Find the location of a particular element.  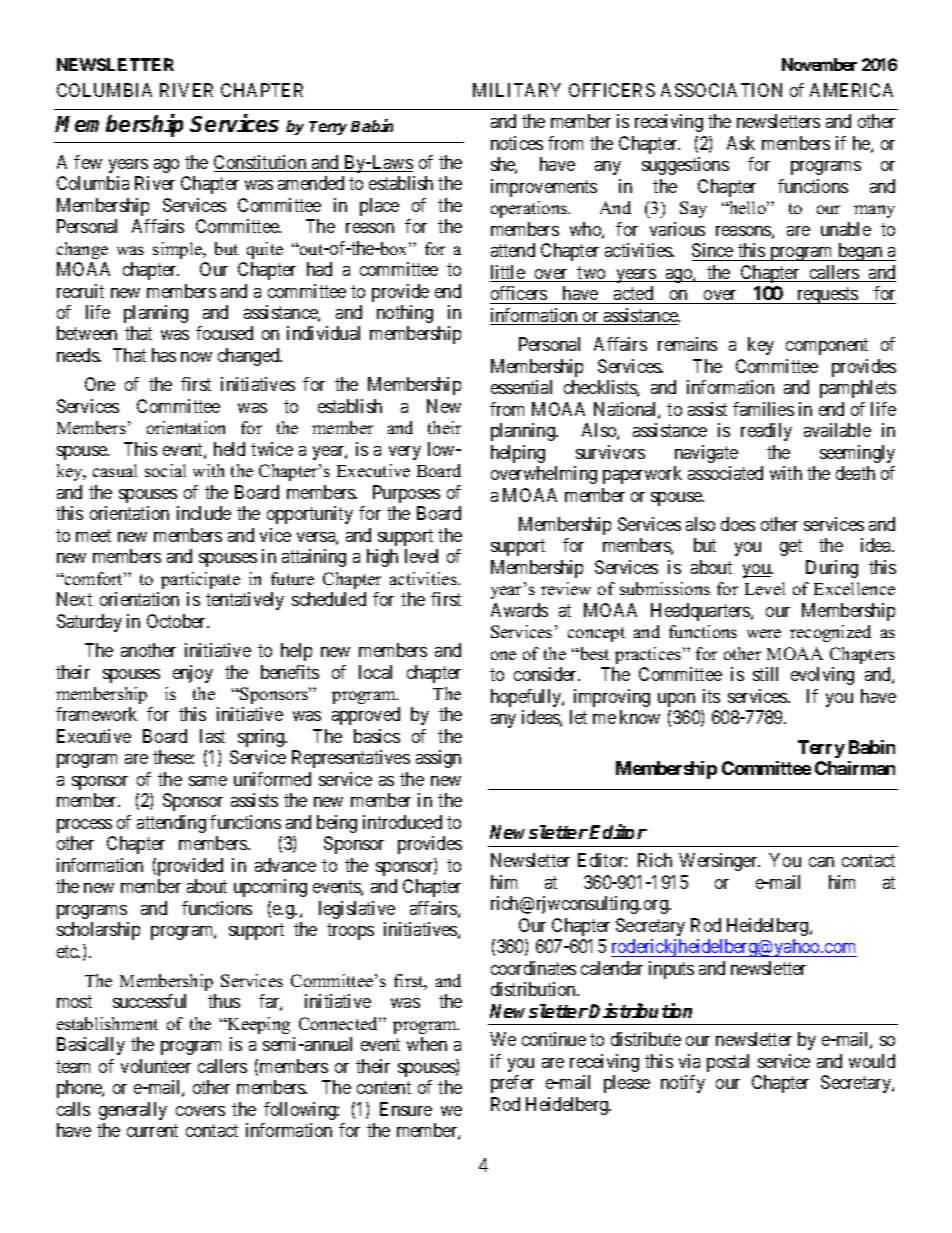

few is located at coordinates (88, 162).
